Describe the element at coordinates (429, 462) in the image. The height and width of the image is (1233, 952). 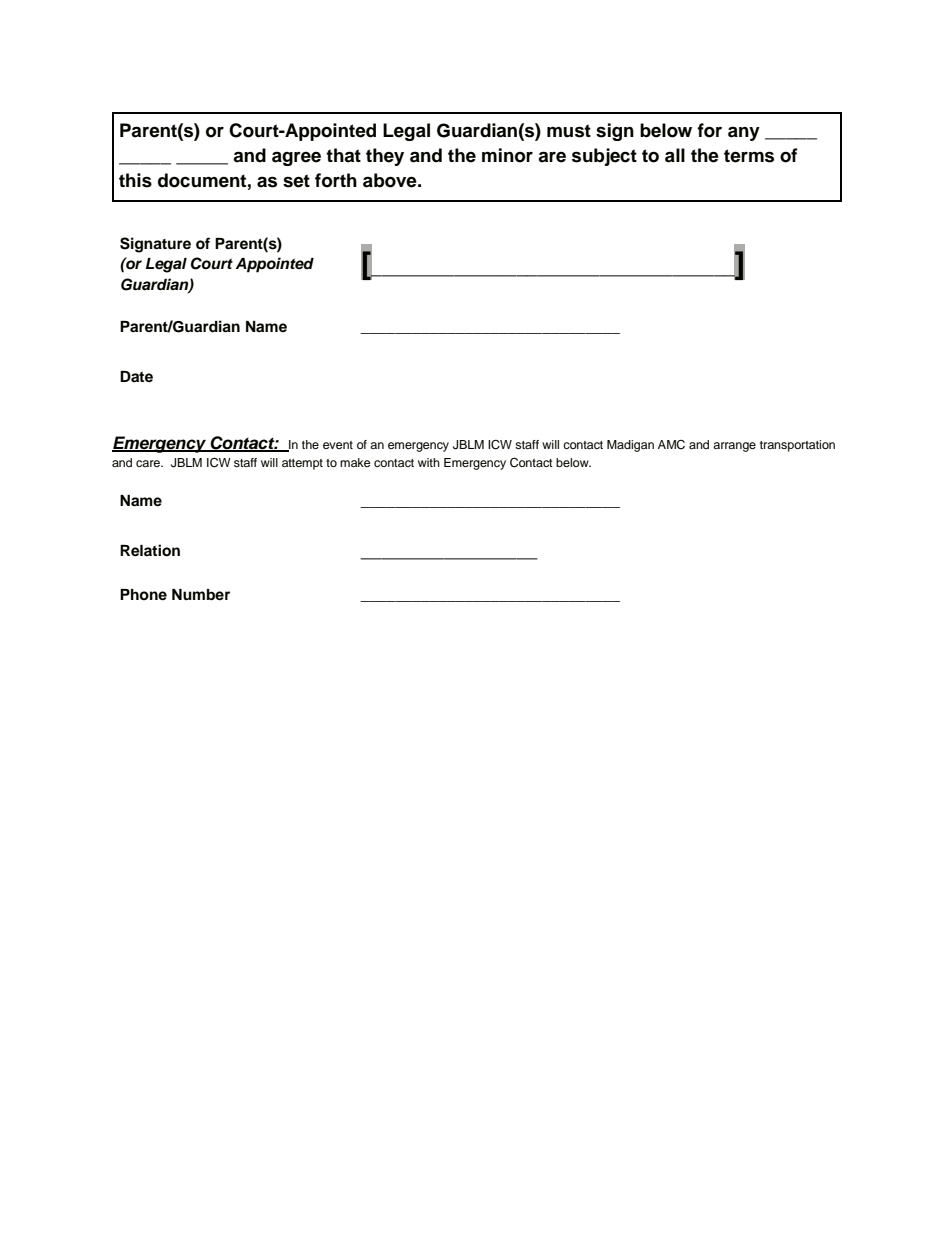
I see `with` at that location.
